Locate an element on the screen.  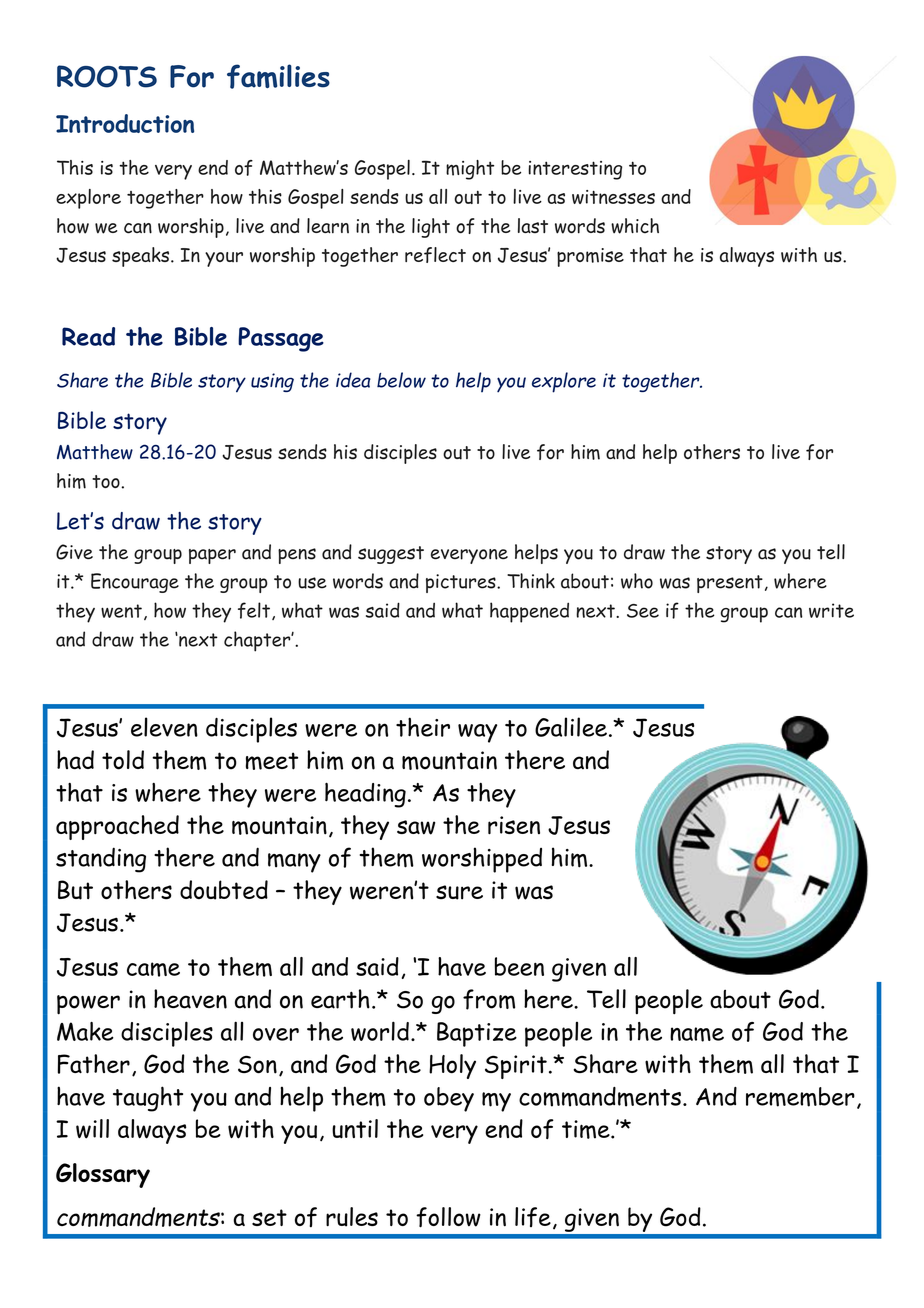
pictures is located at coordinates (462, 583).
